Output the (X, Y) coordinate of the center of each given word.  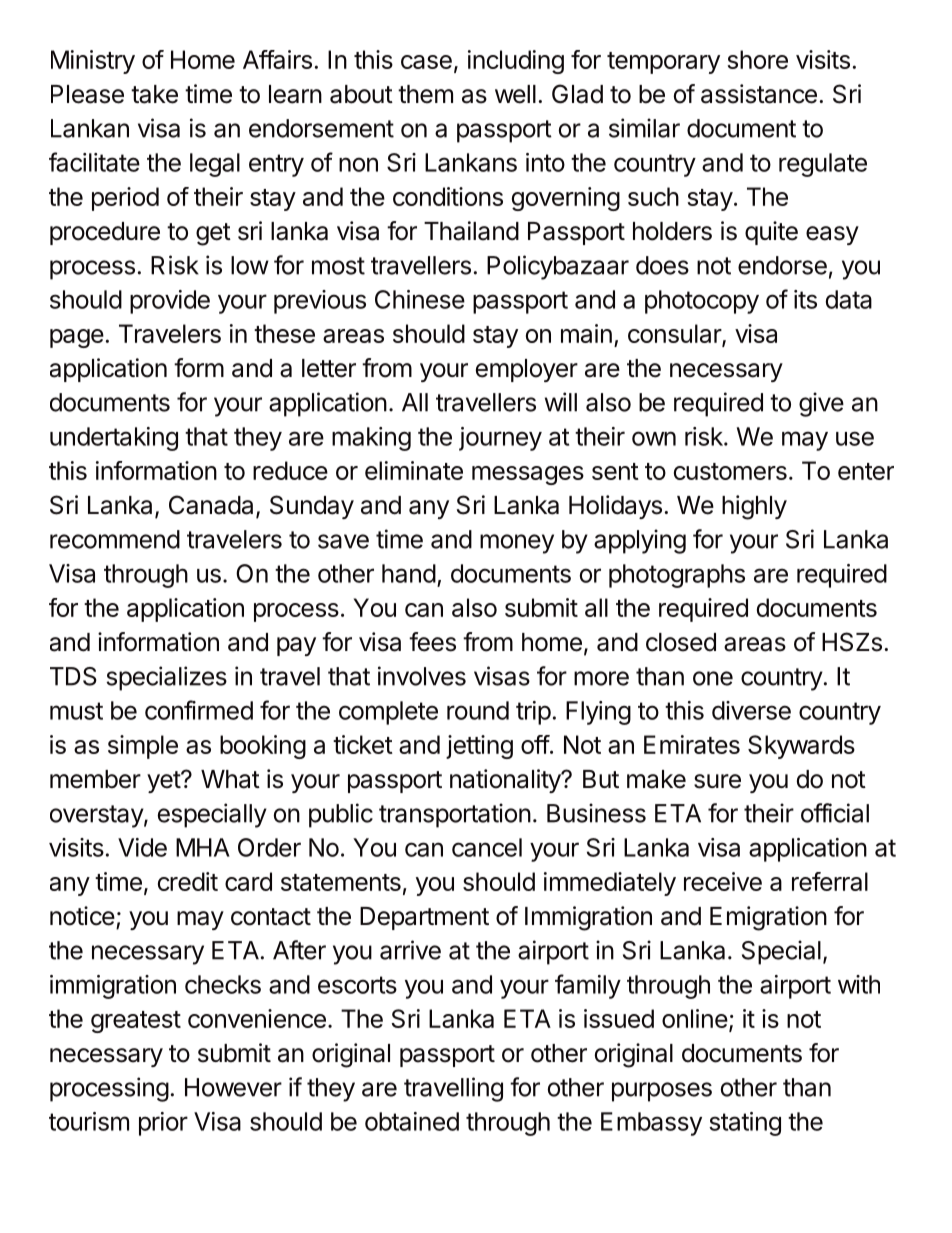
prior (163, 1124)
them (425, 94)
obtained (412, 1121)
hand (409, 573)
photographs (677, 576)
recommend (115, 539)
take (154, 94)
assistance (759, 94)
